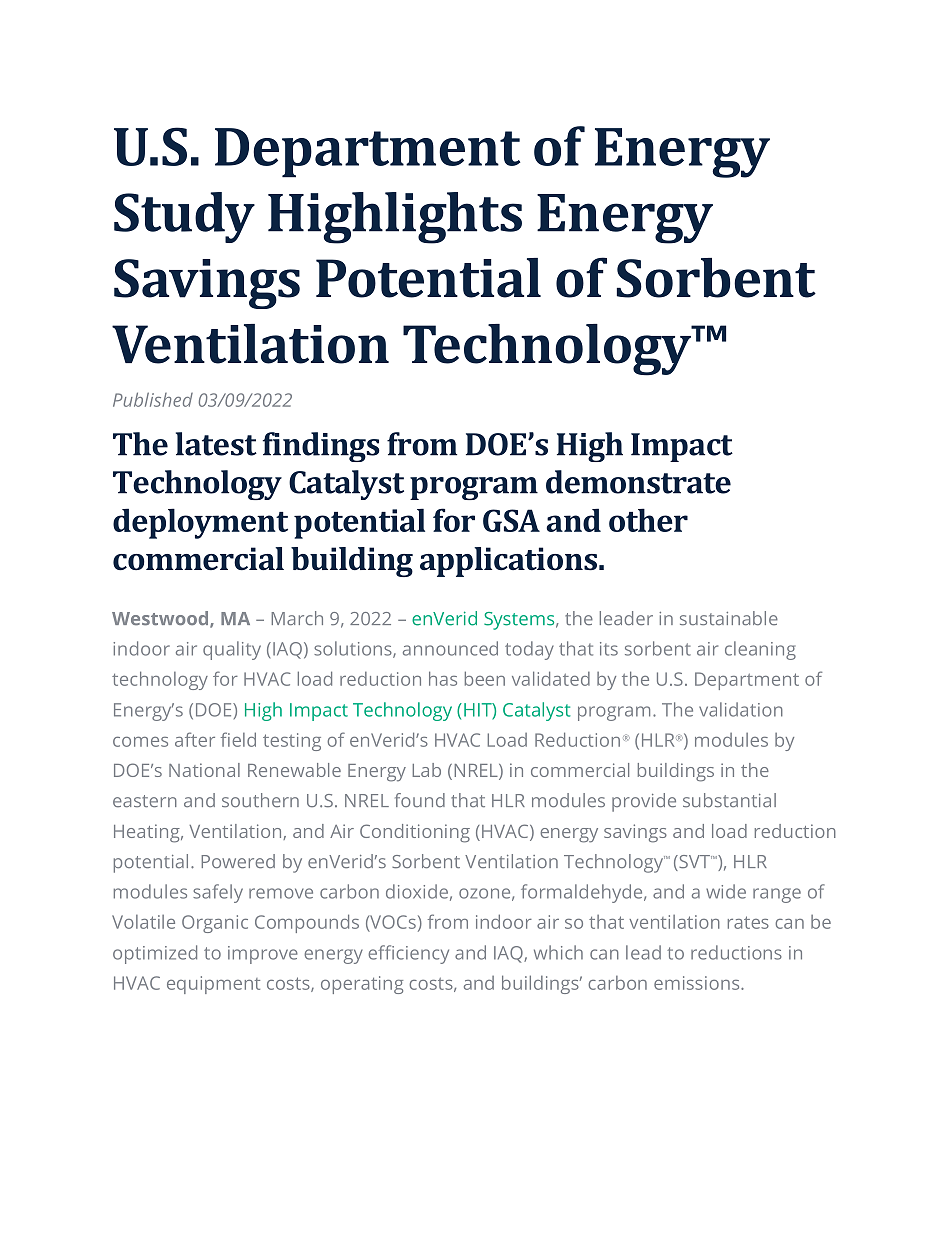 Image resolution: width=952 pixels, height=1233 pixels. I want to click on efficiency, so click(408, 954).
